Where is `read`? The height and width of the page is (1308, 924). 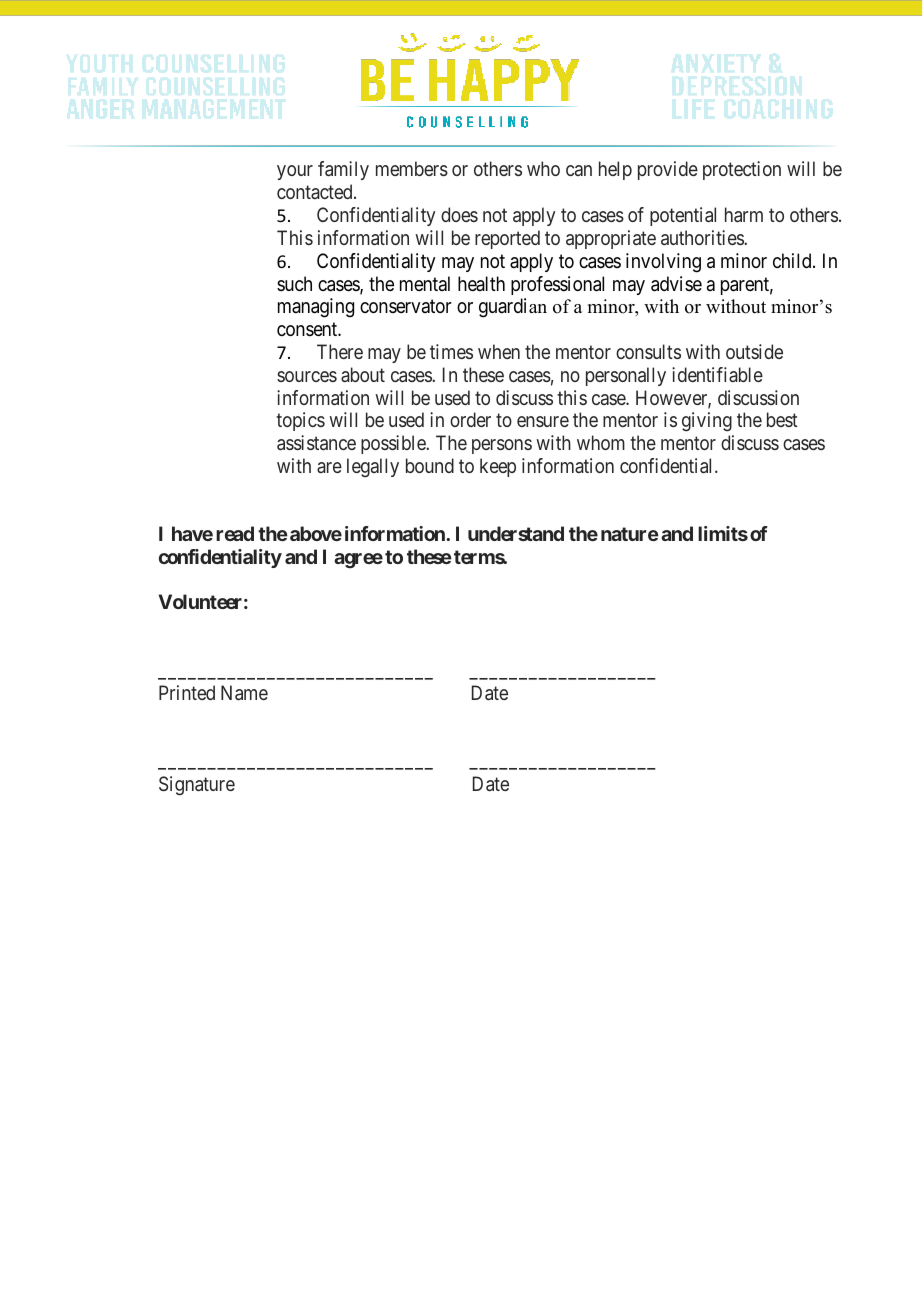
read is located at coordinates (235, 533).
